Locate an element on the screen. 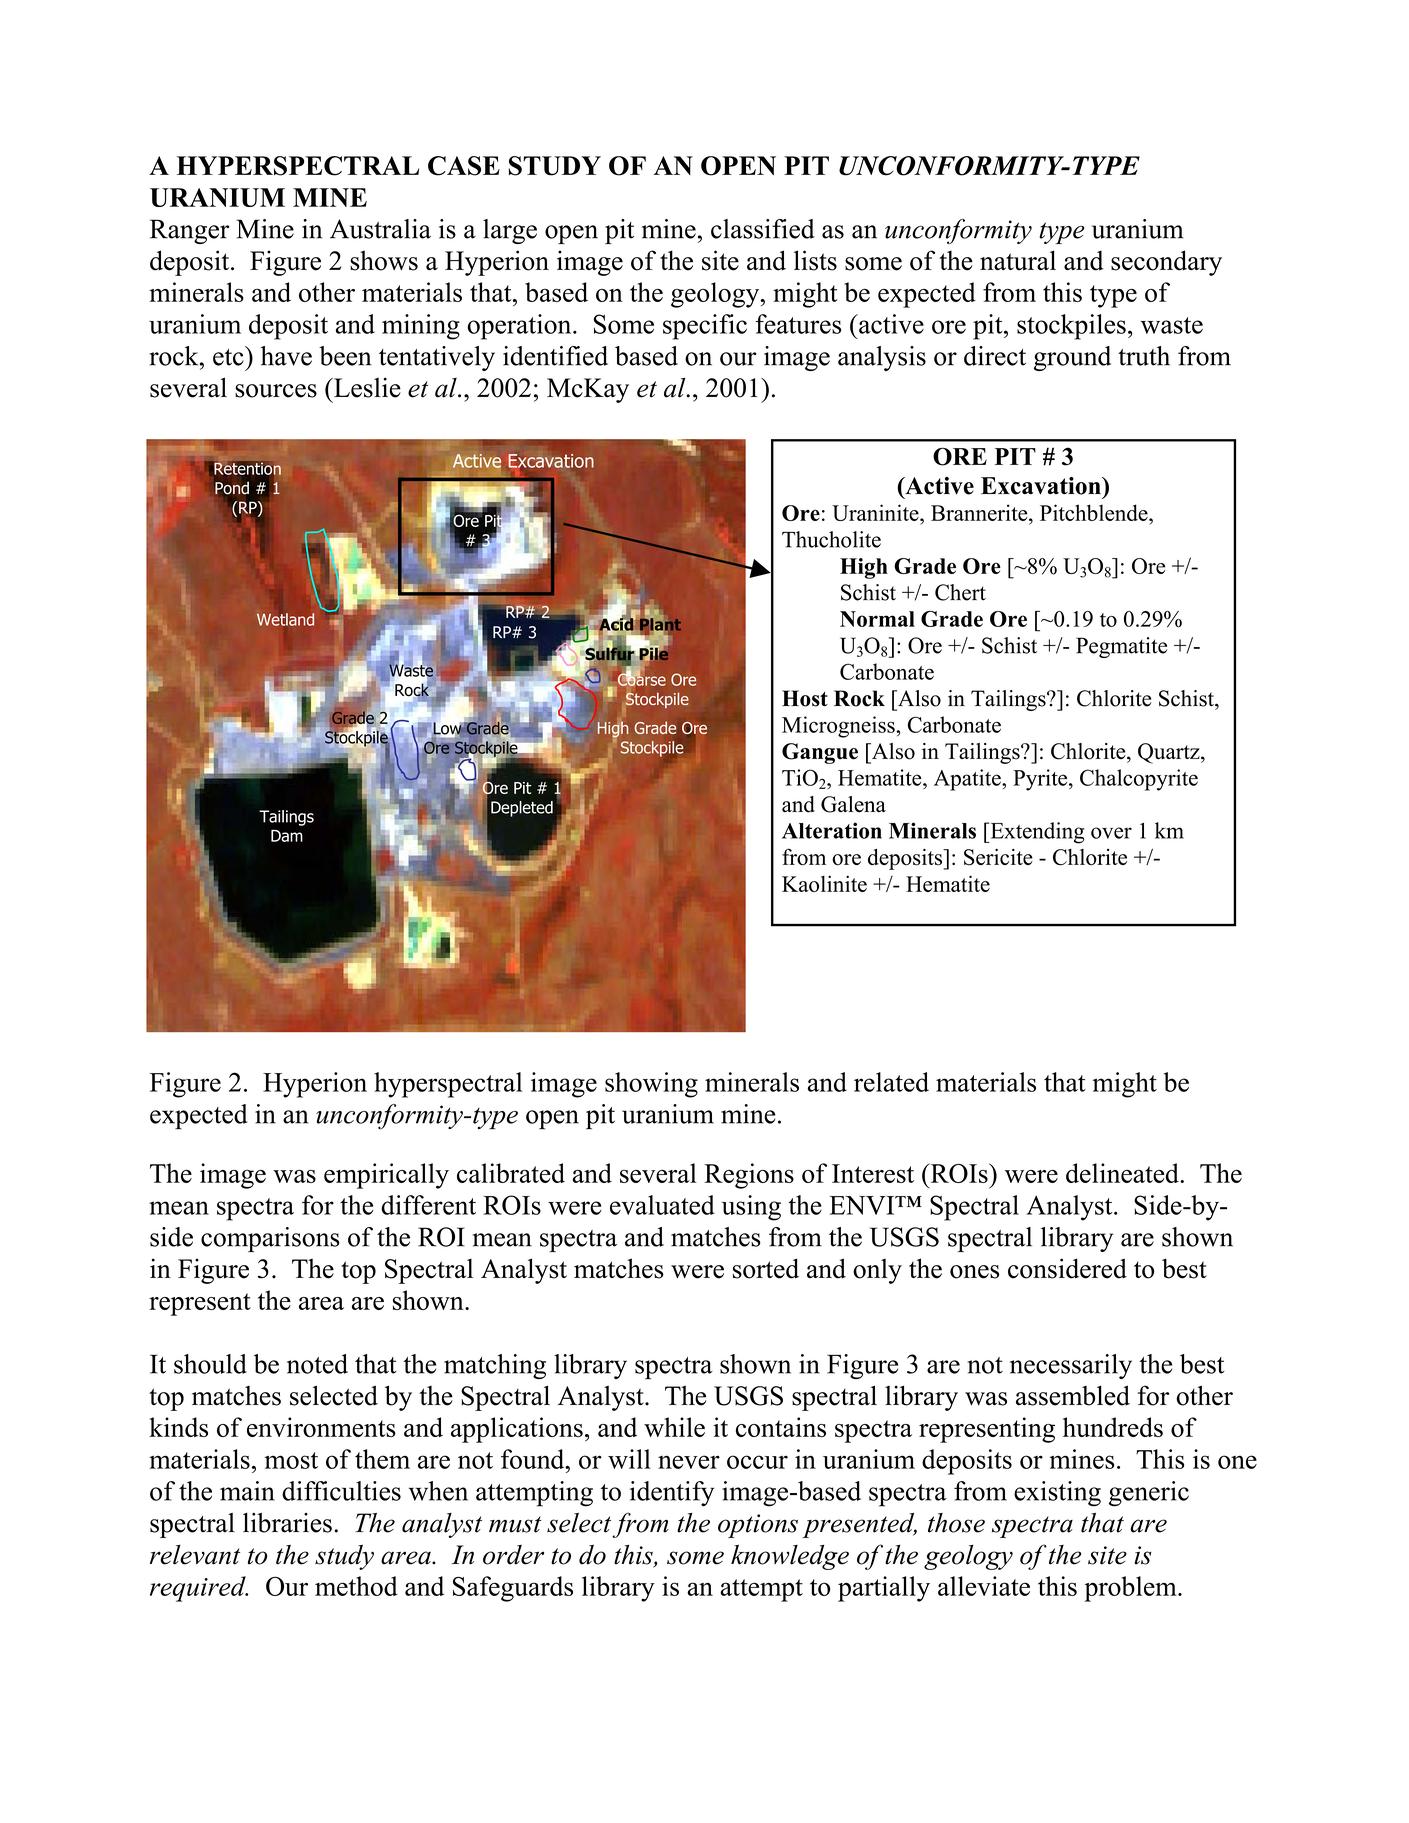 Image resolution: width=1409 pixels, height=1823 pixels. identify is located at coordinates (672, 1494).
